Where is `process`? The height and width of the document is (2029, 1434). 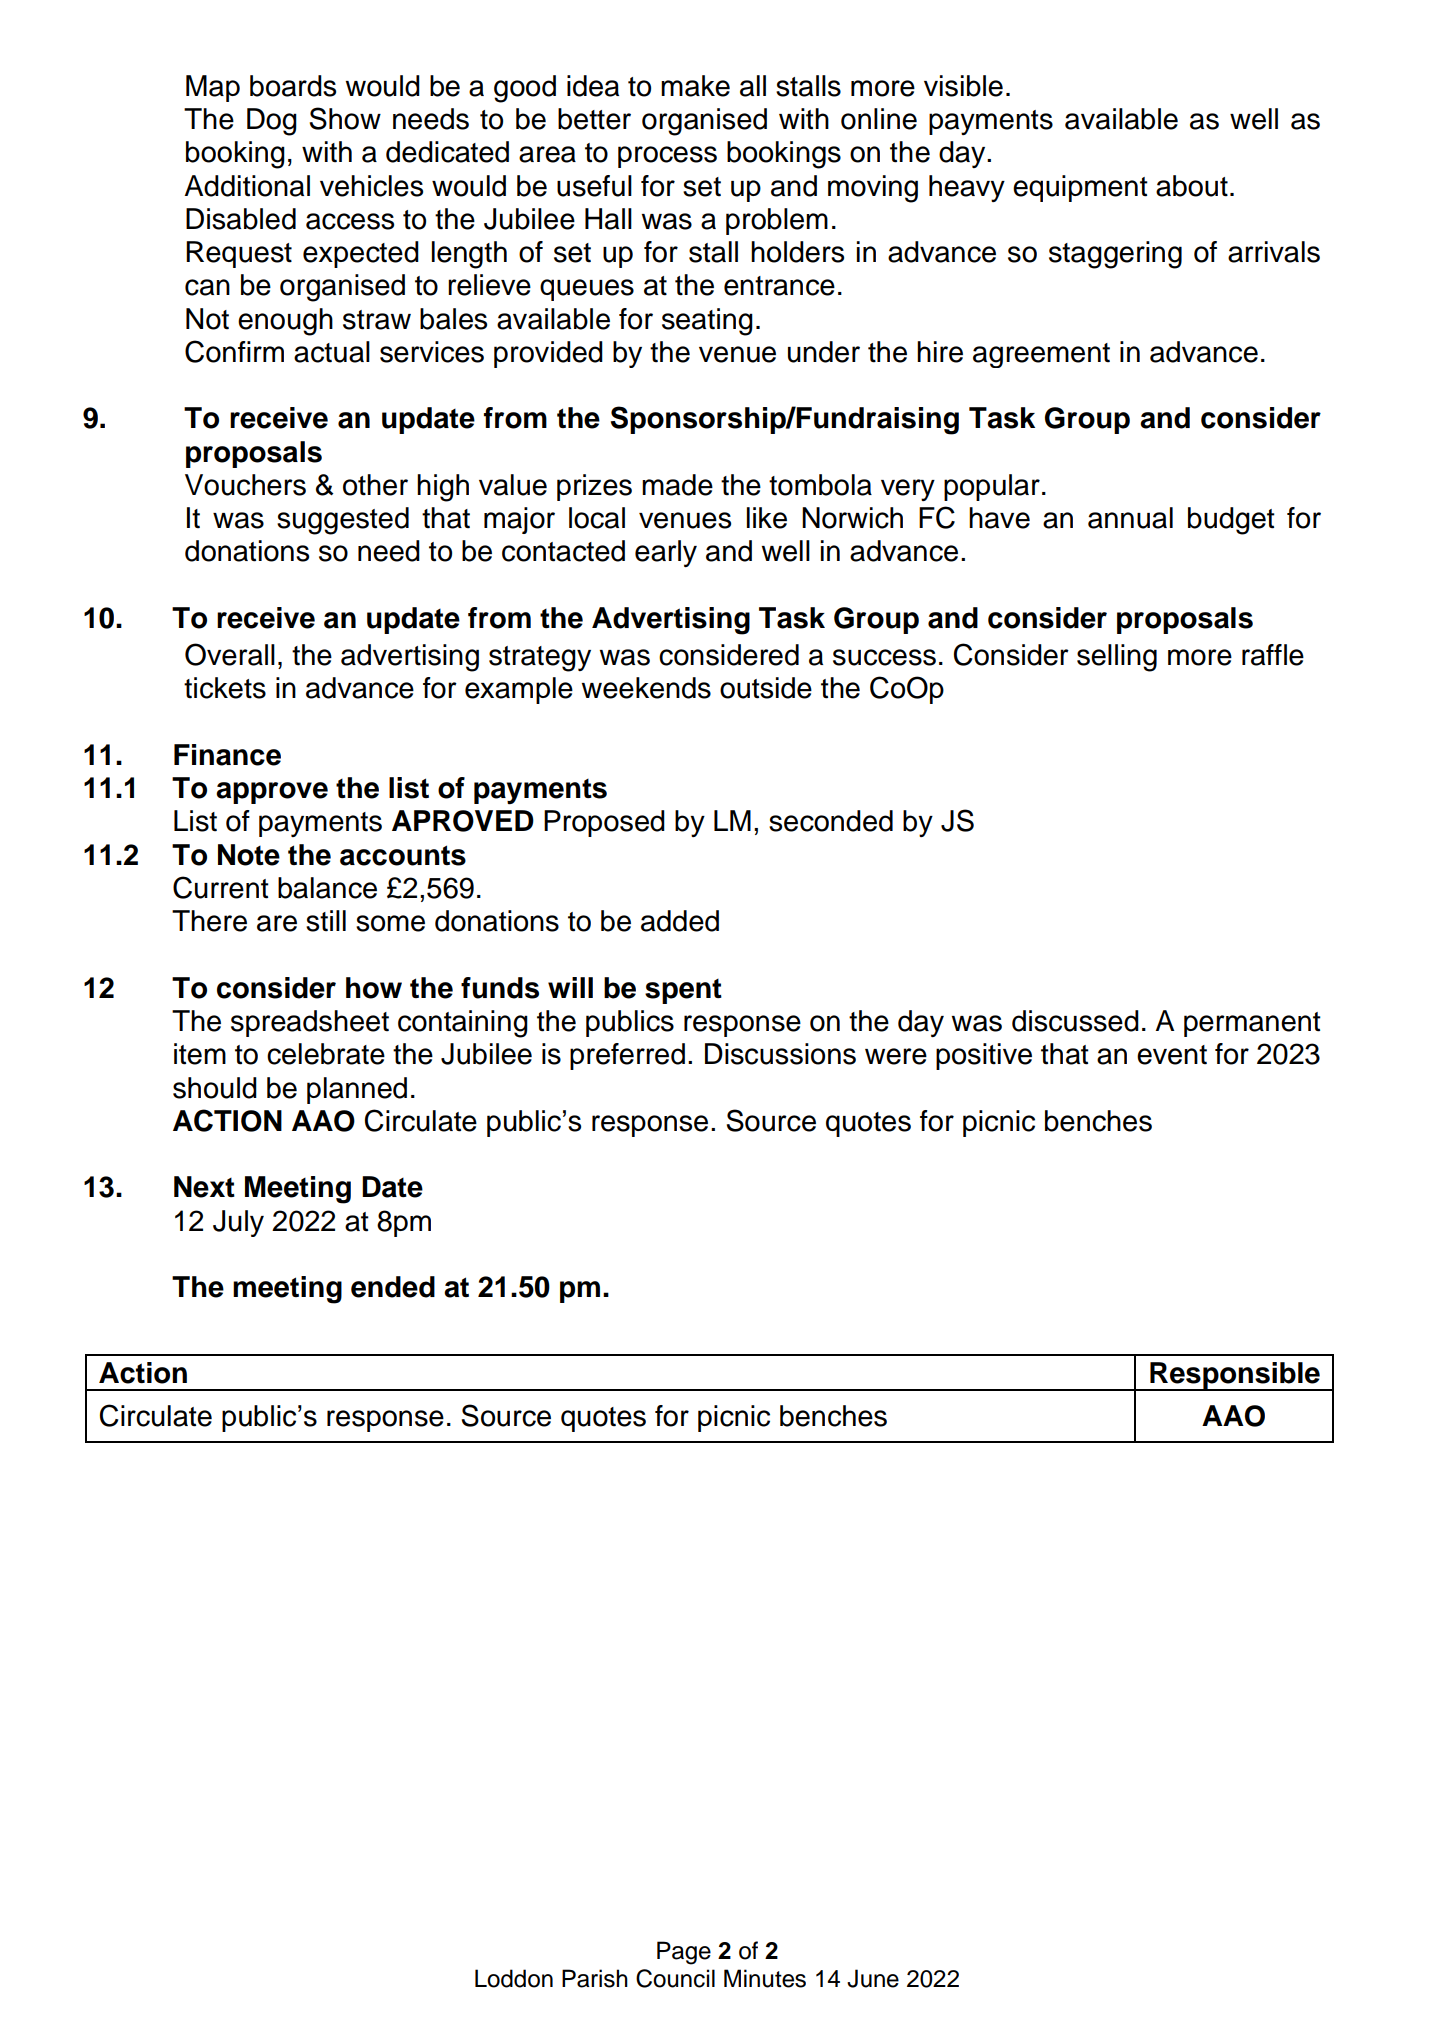 process is located at coordinates (667, 157).
